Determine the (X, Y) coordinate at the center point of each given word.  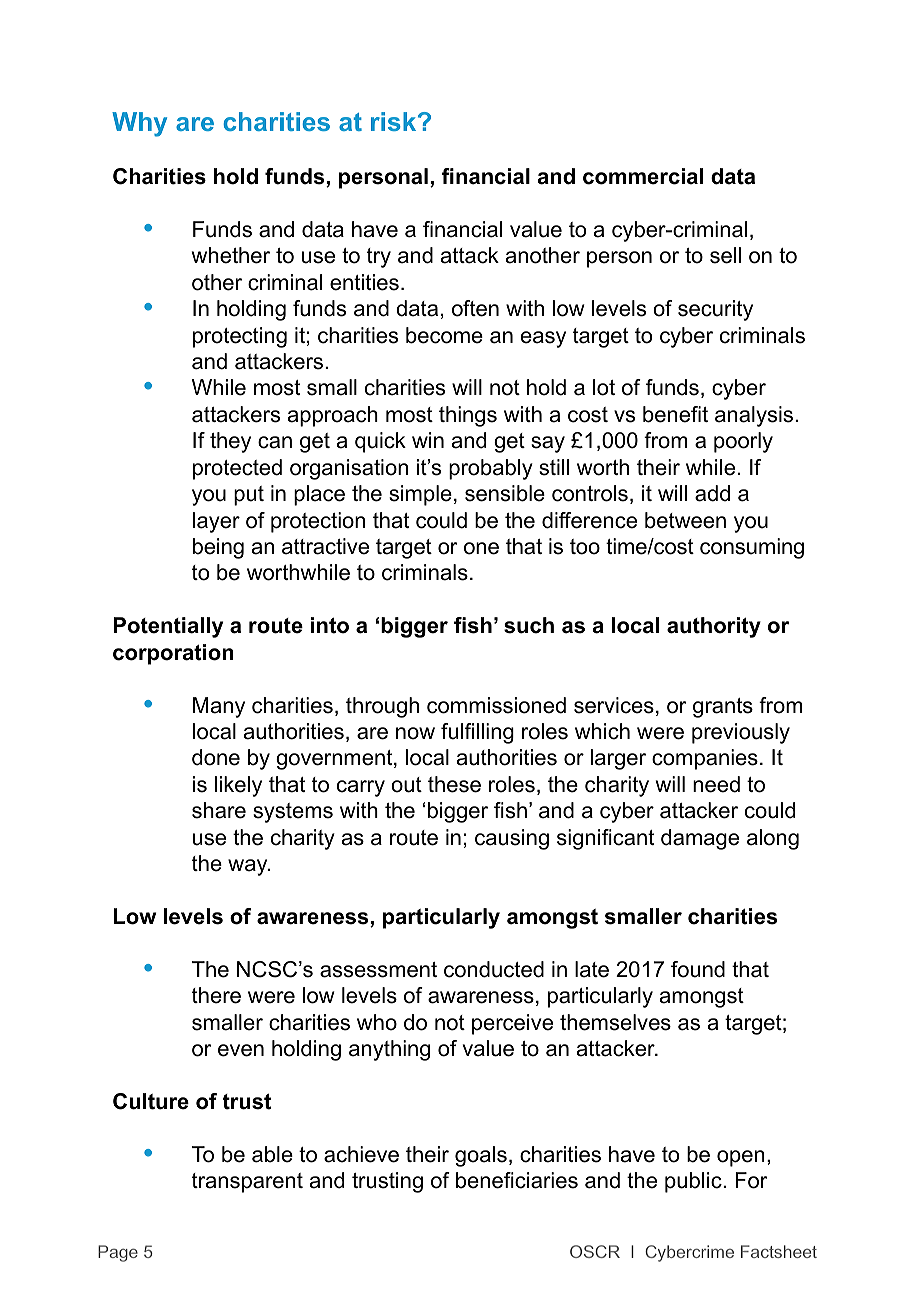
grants (723, 708)
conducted (494, 969)
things (468, 416)
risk (395, 121)
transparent (247, 1183)
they (230, 442)
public (694, 1182)
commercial (643, 176)
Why (139, 124)
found (698, 969)
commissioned (496, 705)
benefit (675, 414)
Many (219, 707)
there (216, 995)
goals (481, 1156)
